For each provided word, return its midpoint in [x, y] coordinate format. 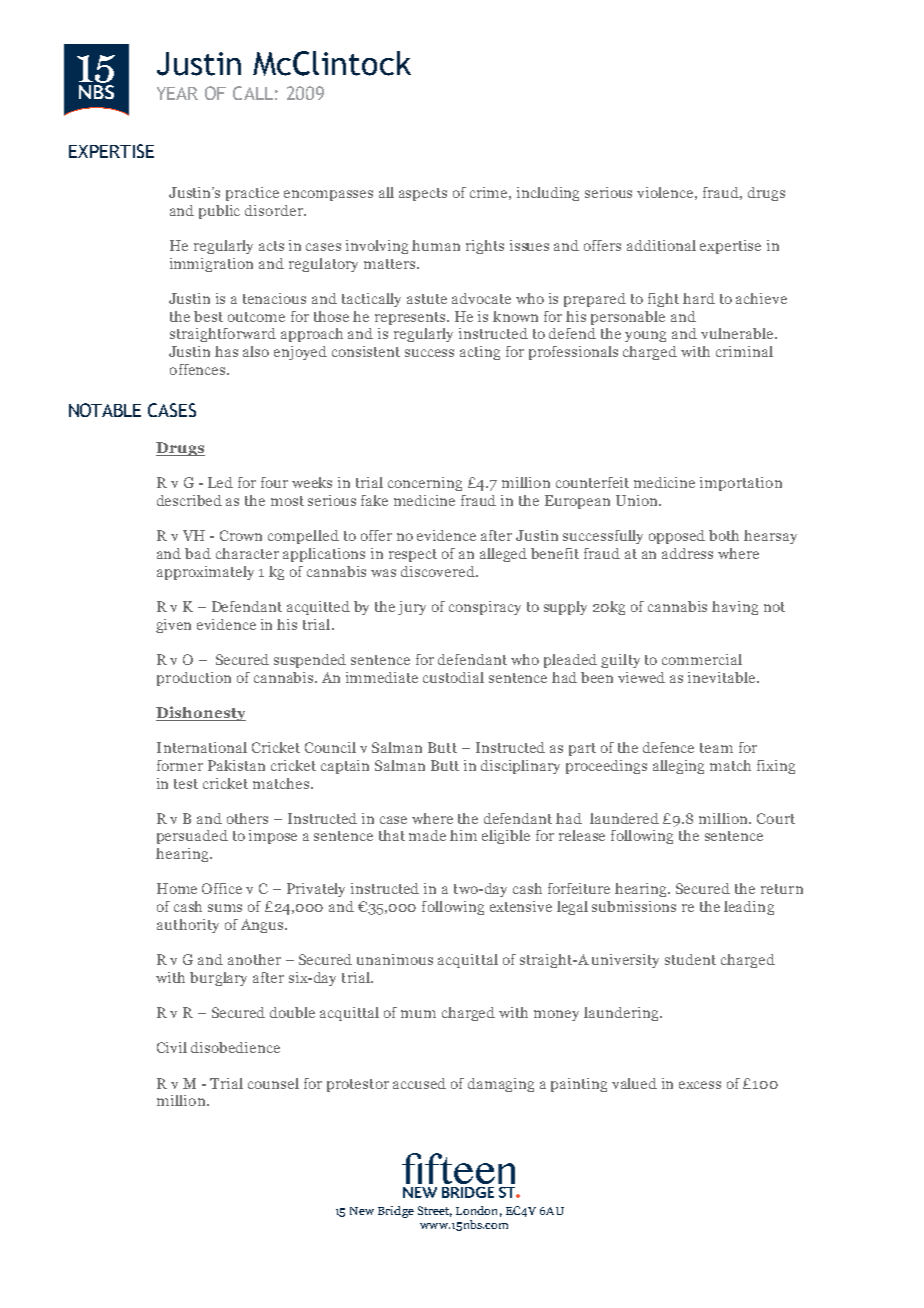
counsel [273, 1083]
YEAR [177, 93]
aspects [423, 194]
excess [700, 1085]
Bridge [396, 1212]
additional [661, 245]
